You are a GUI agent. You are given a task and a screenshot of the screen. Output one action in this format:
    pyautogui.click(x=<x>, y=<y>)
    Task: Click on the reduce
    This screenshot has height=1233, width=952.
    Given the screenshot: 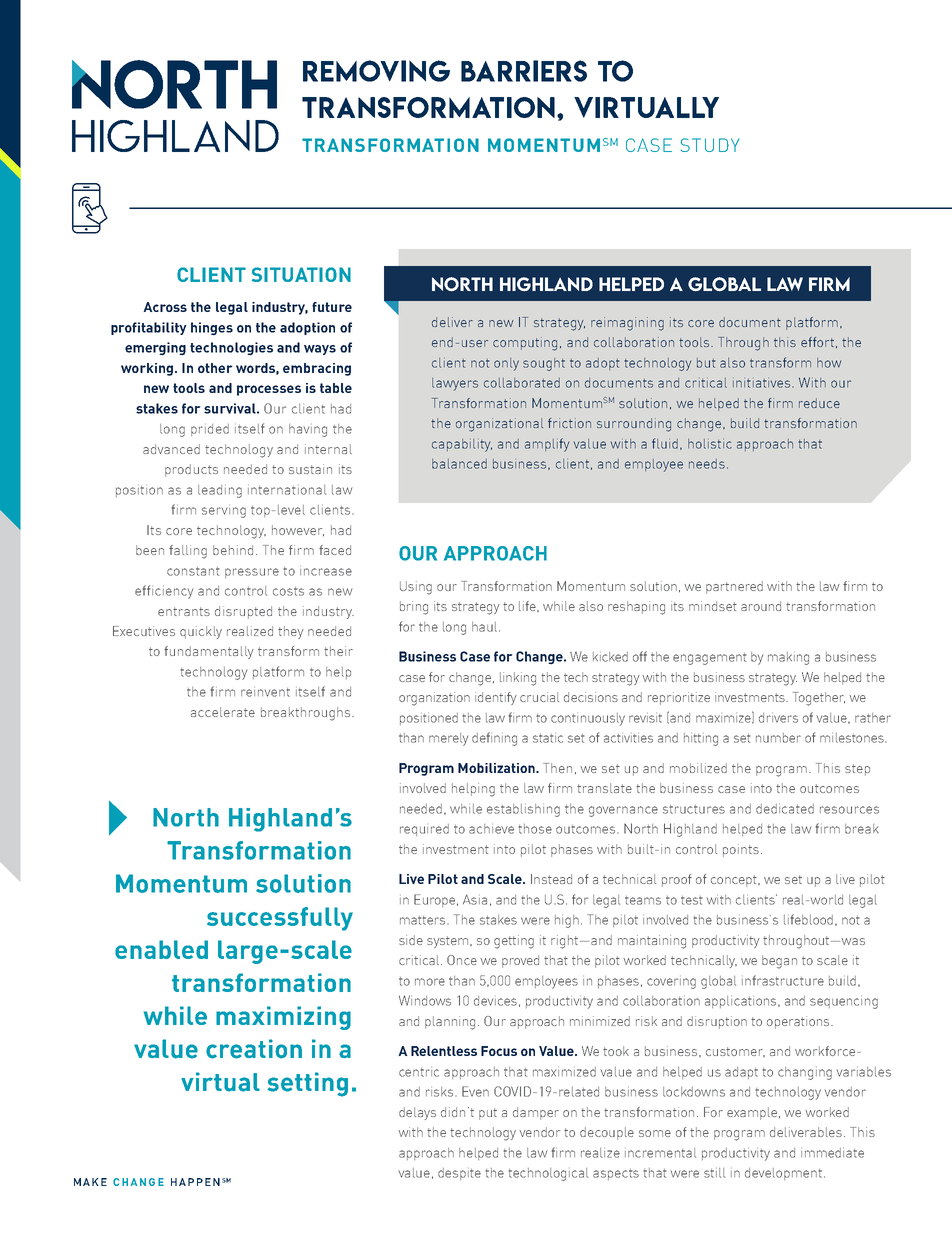 What is the action you would take?
    pyautogui.click(x=819, y=403)
